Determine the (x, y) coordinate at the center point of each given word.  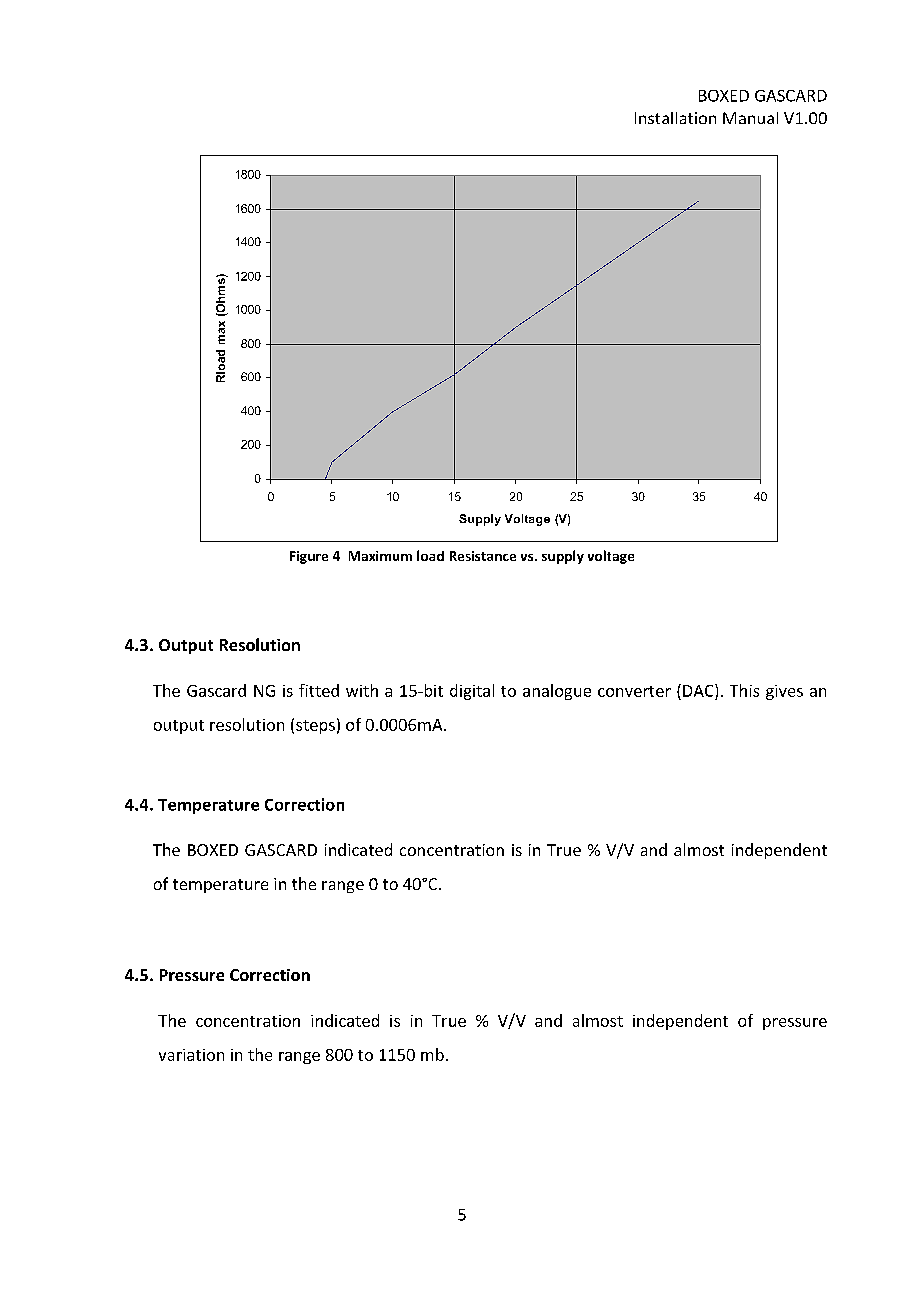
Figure (309, 557)
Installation (675, 118)
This (744, 690)
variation (191, 1055)
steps (315, 727)
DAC (699, 690)
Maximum (380, 556)
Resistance (483, 556)
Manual (750, 118)
